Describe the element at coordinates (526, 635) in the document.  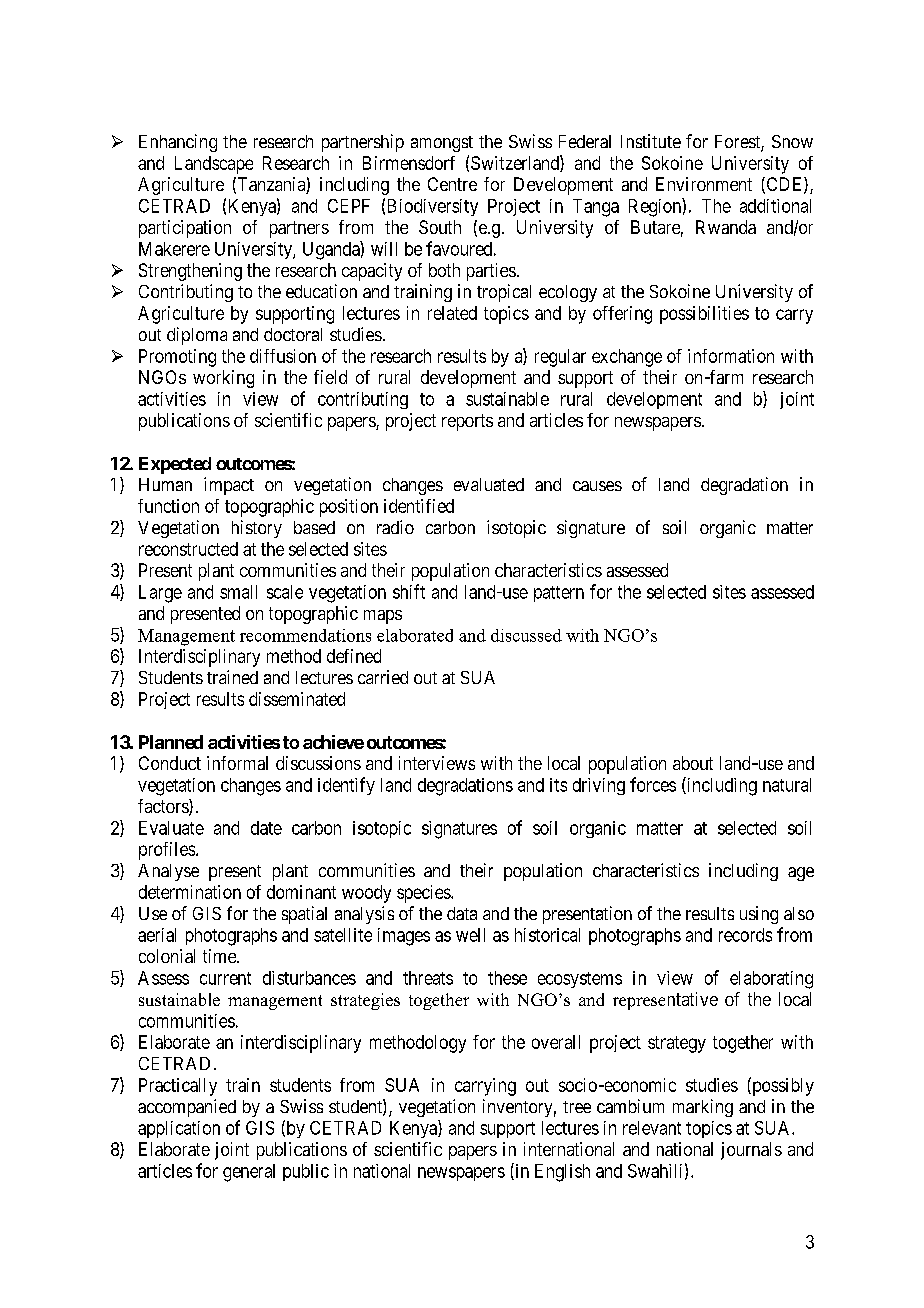
I see `discussed` at that location.
